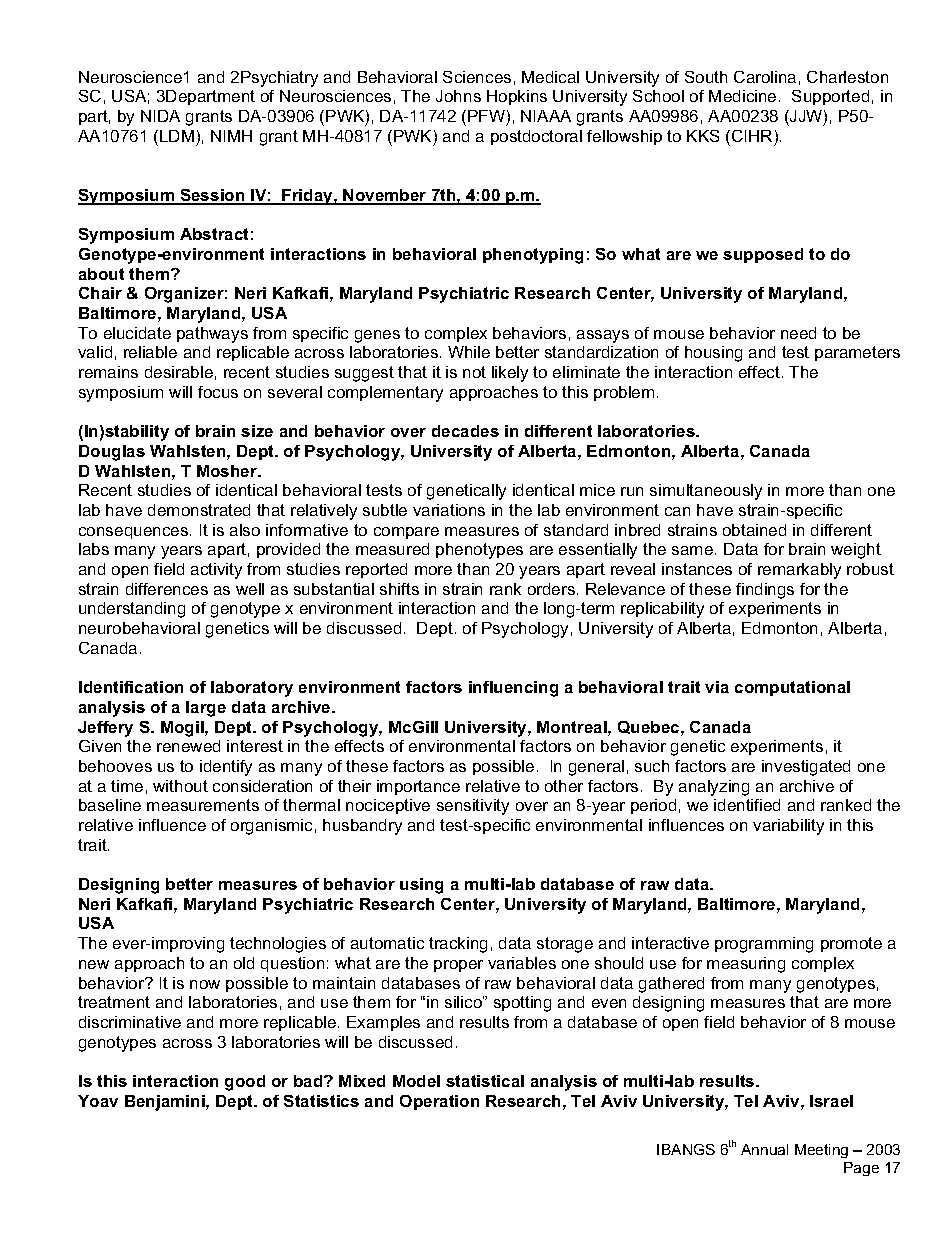 The width and height of the screenshot is (952, 1233). Describe the element at coordinates (167, 589) in the screenshot. I see `differences` at that location.
